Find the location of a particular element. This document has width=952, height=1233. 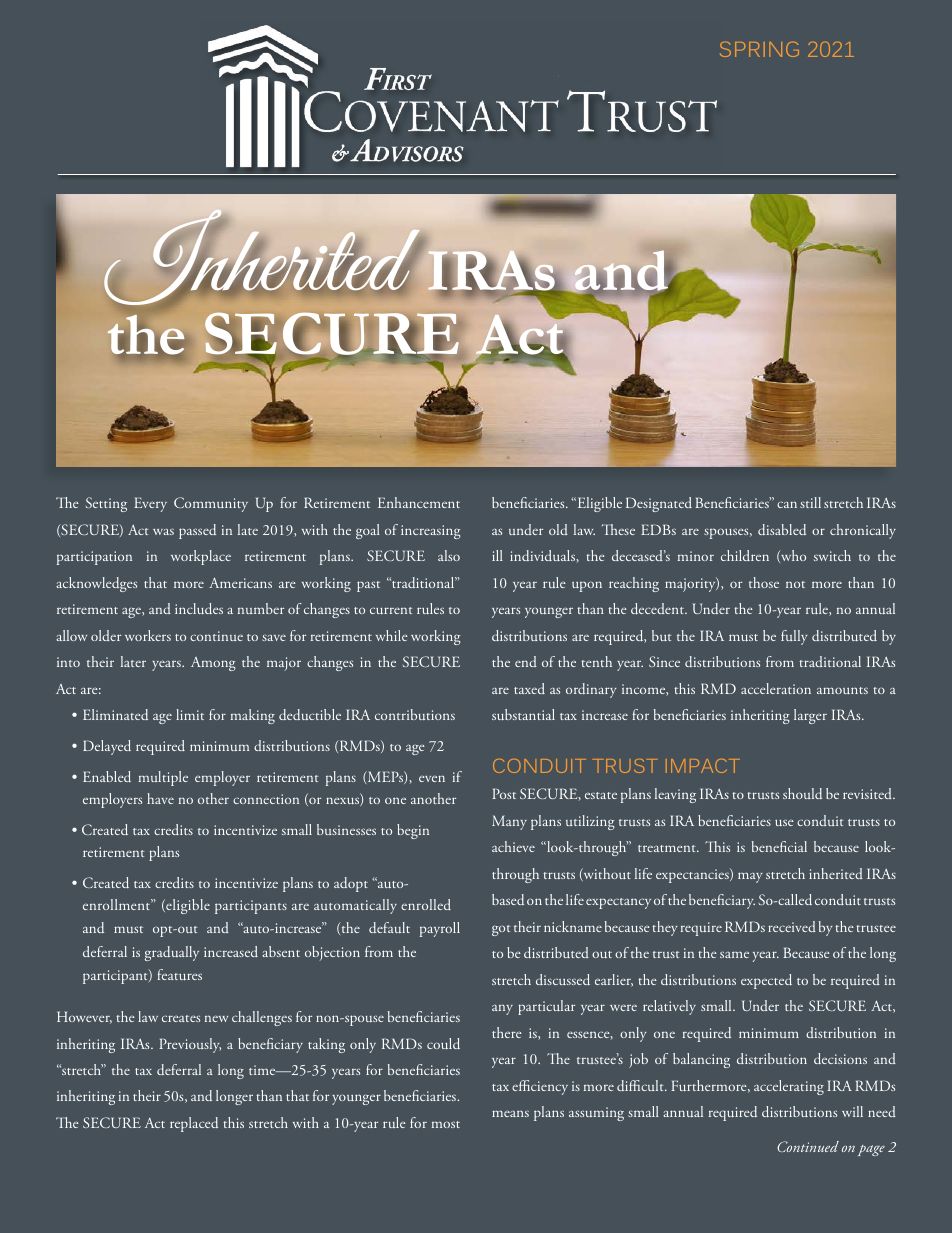

still is located at coordinates (810, 502).
